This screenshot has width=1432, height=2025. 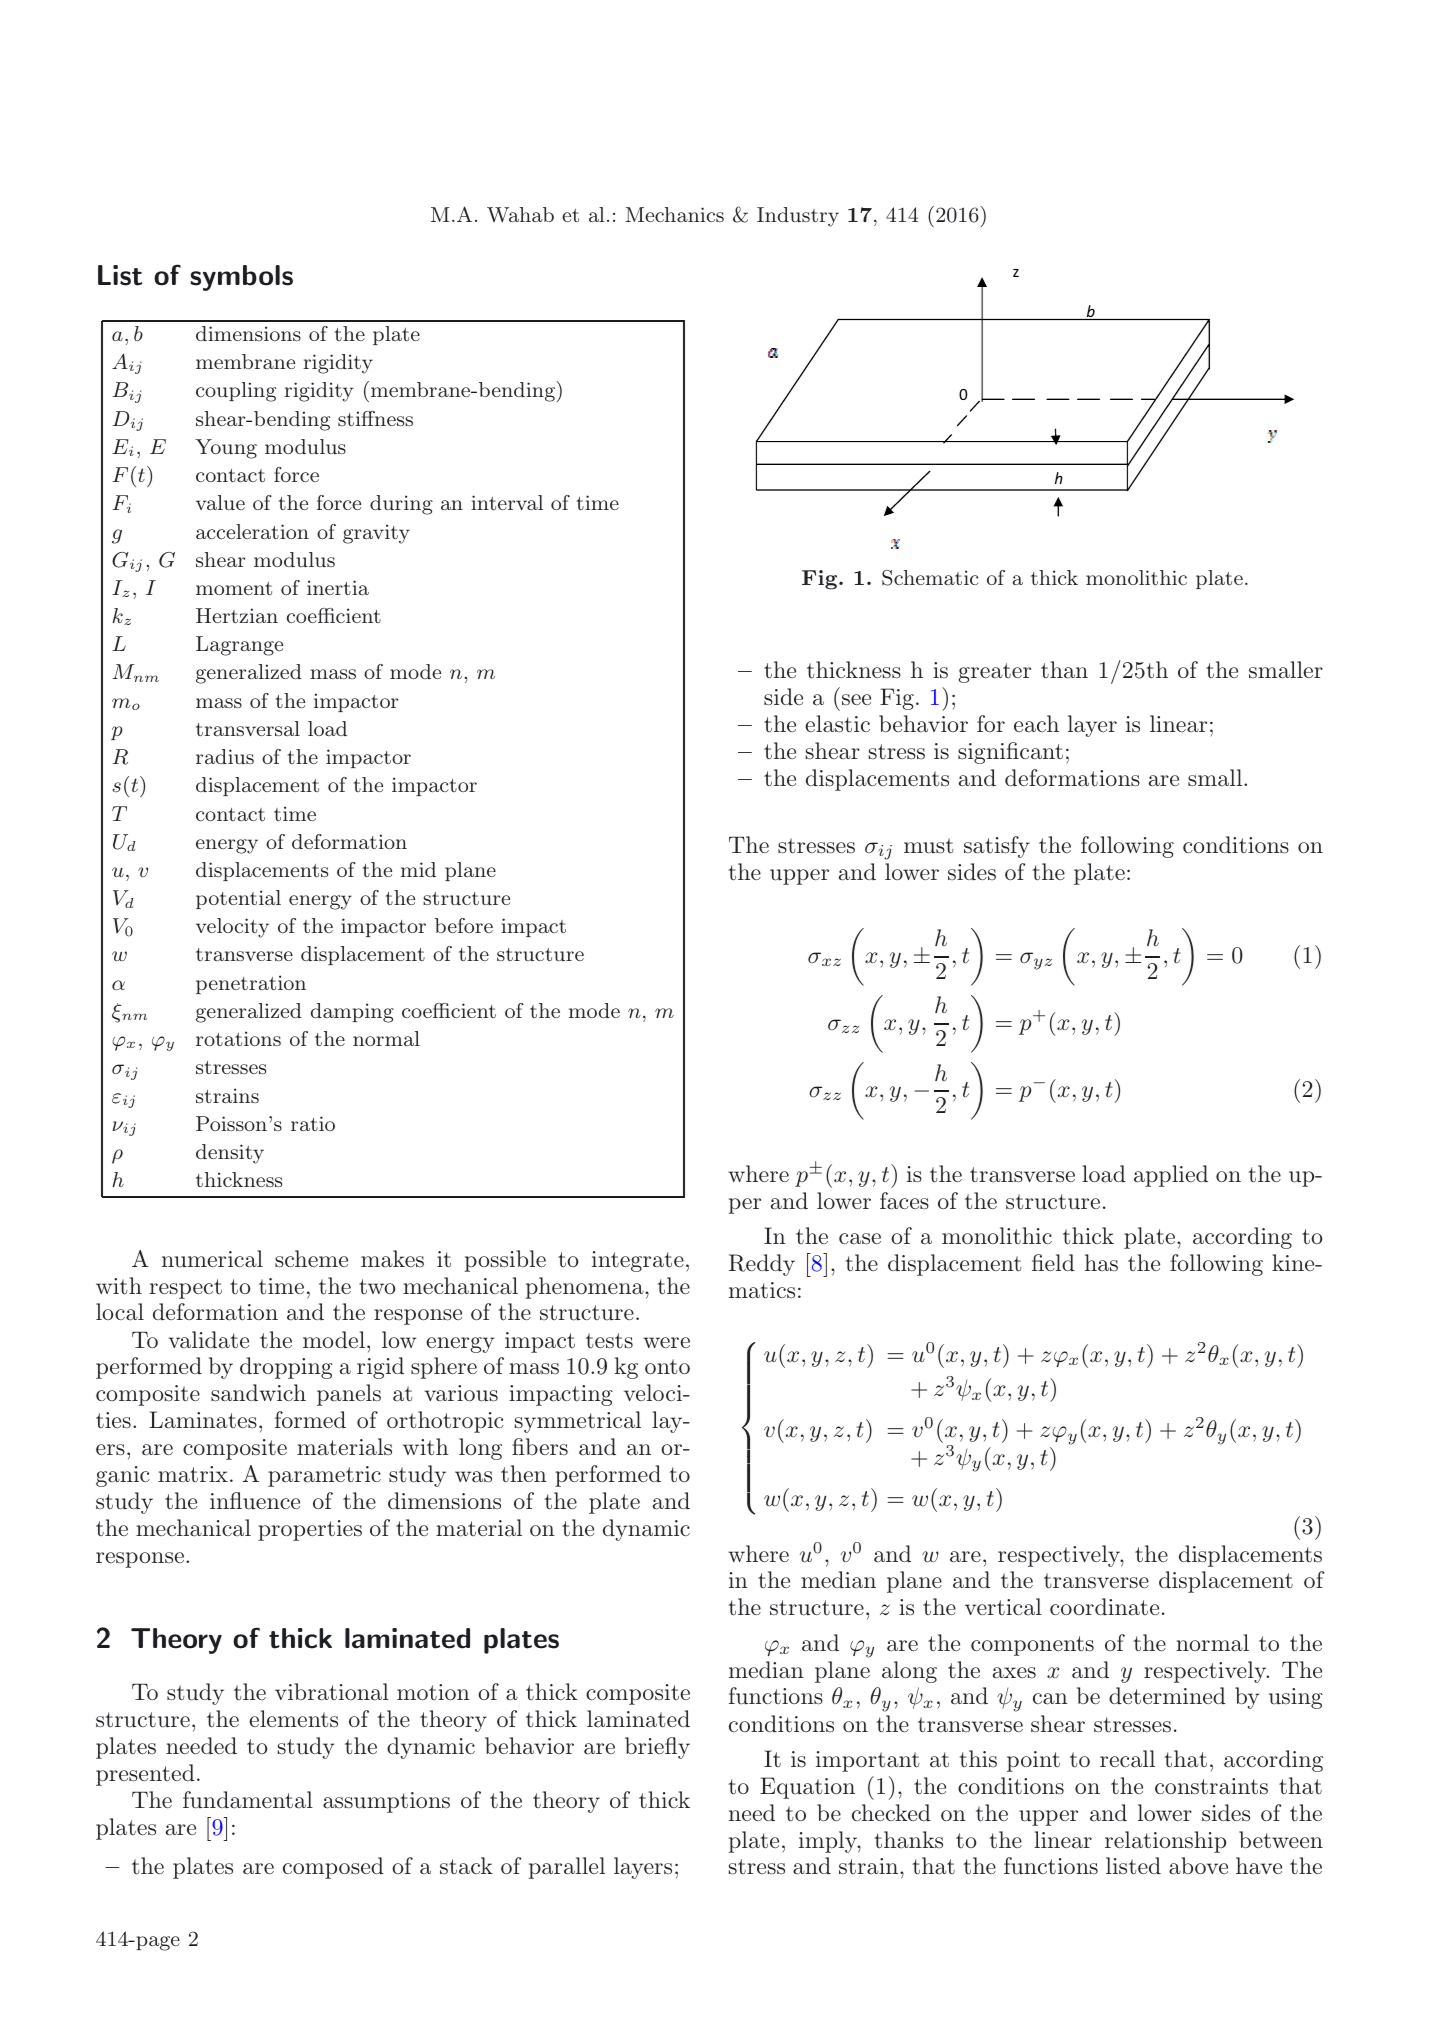 What do you see at coordinates (666, 1342) in the screenshot?
I see `were` at bounding box center [666, 1342].
